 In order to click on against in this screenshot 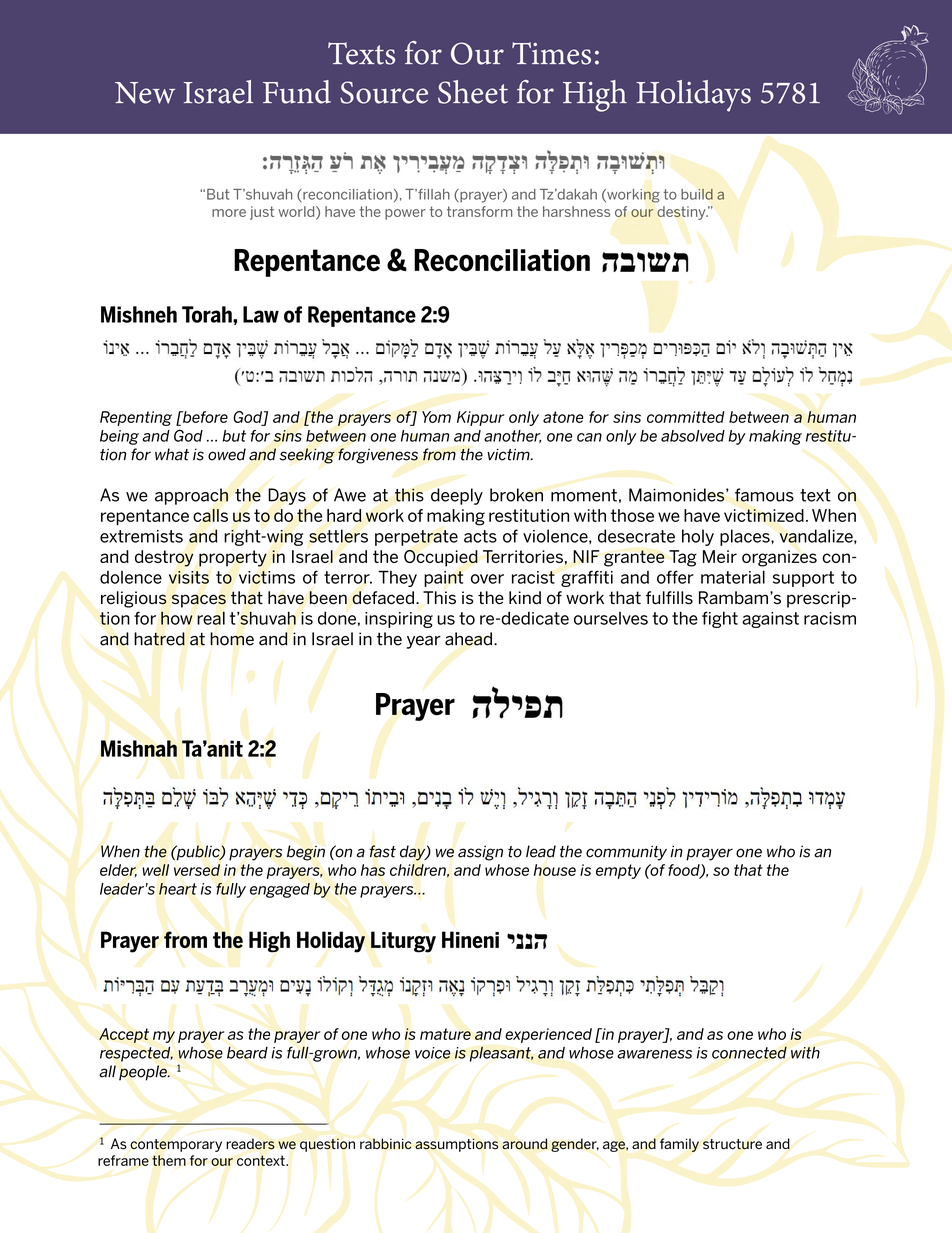, I will do `click(770, 620)`.
